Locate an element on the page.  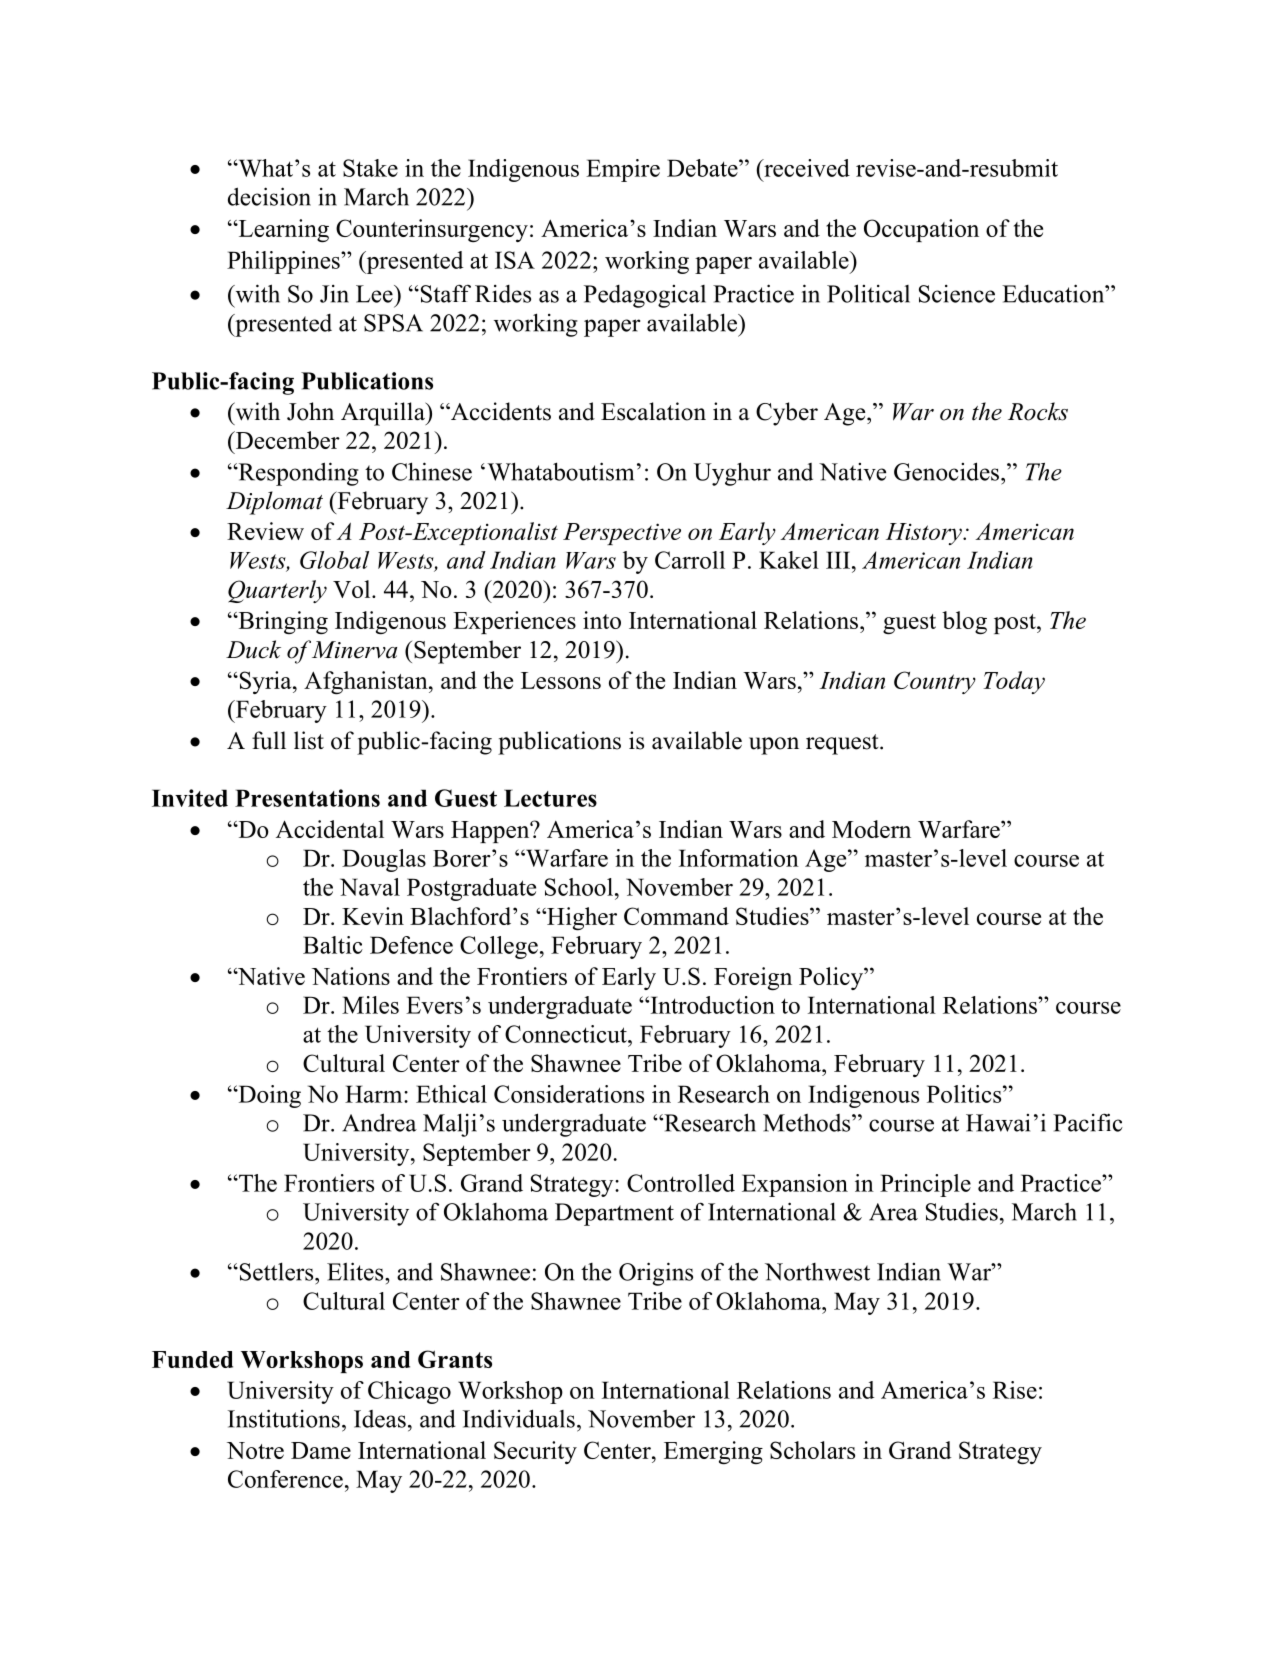
Doing is located at coordinates (268, 1096).
